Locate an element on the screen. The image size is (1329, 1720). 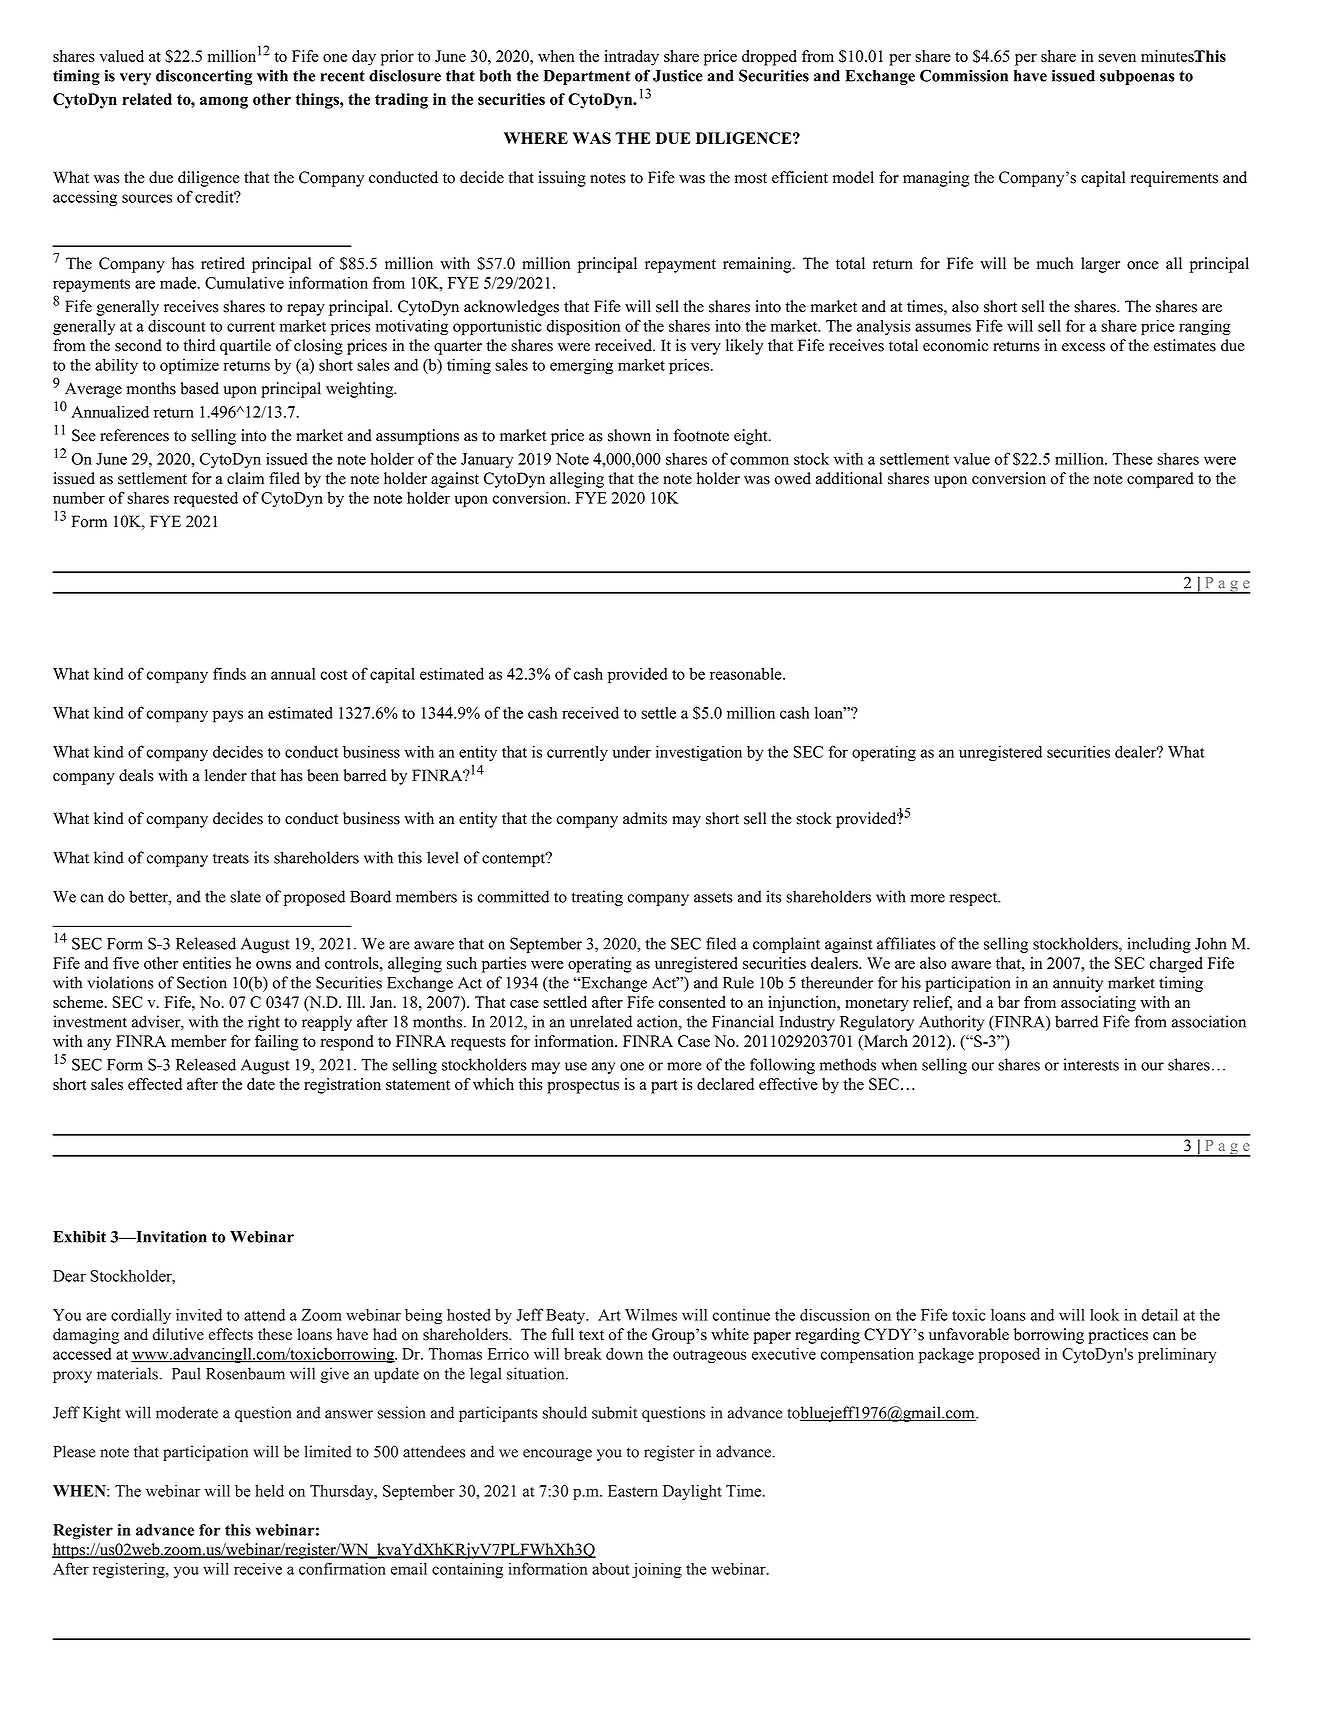
compared is located at coordinates (1160, 480).
